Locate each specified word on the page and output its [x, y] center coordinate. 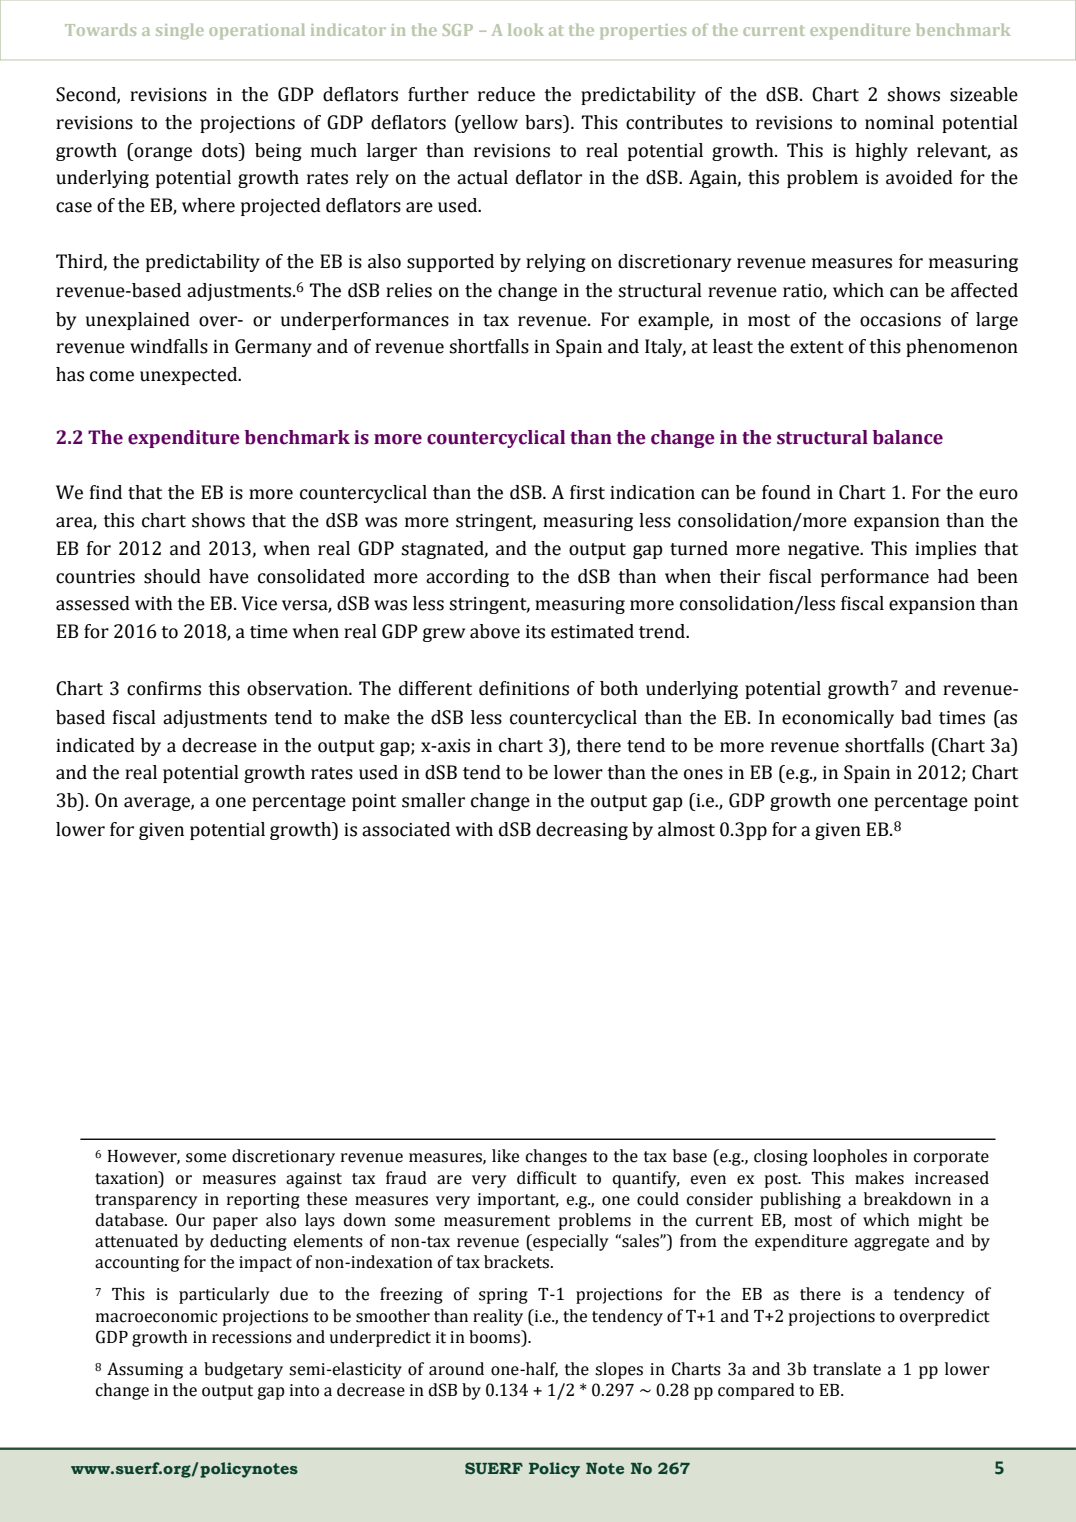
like [505, 1156]
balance [908, 437]
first [587, 492]
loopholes [850, 1157]
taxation [127, 1178]
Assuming [145, 1370]
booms [496, 1337]
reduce [506, 94]
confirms [164, 688]
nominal [899, 122]
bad [916, 717]
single [180, 31]
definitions [524, 688]
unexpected [190, 376]
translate [847, 1369]
